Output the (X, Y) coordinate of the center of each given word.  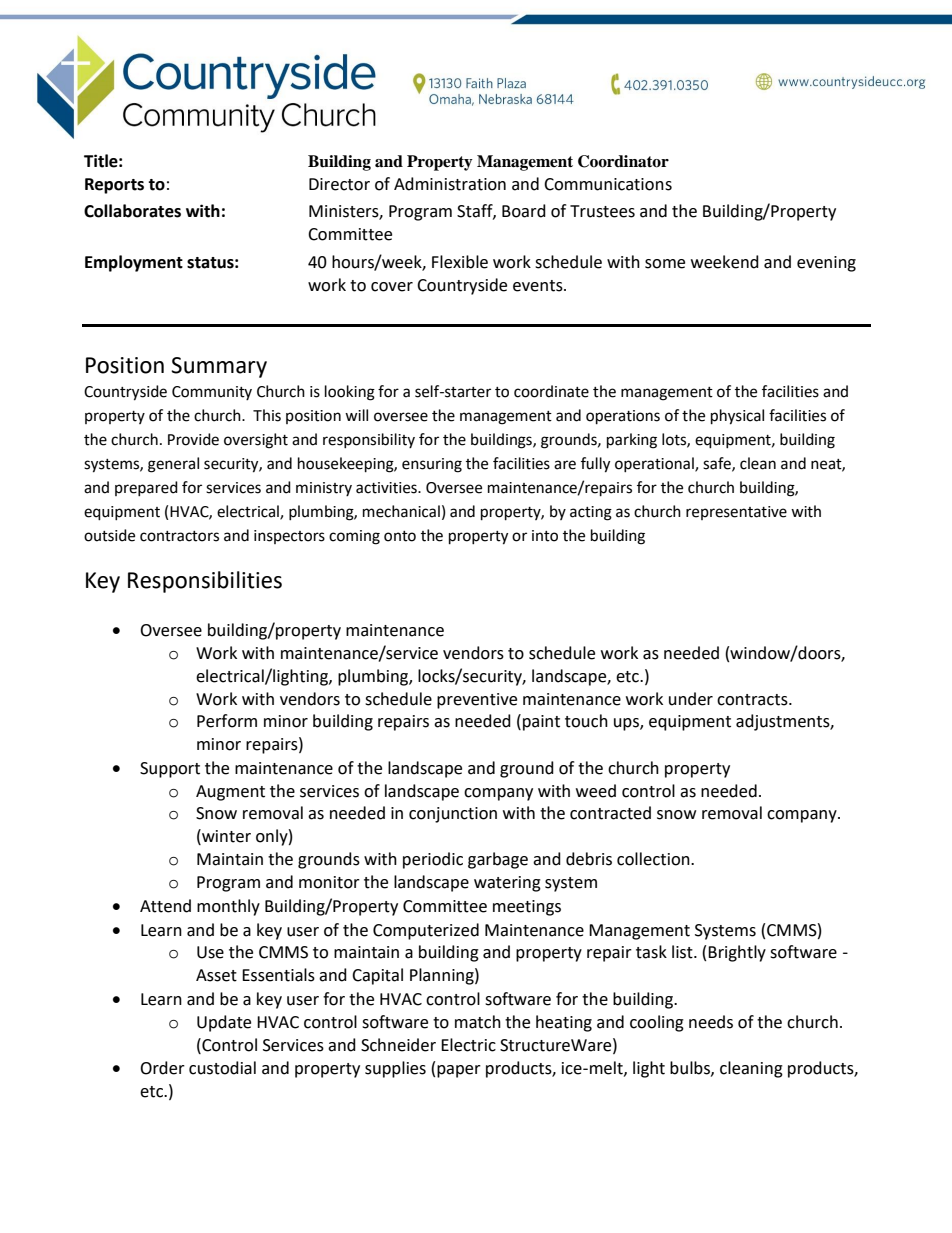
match (478, 1022)
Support (170, 770)
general (173, 465)
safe (718, 464)
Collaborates (132, 211)
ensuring (432, 465)
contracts (753, 700)
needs (711, 1022)
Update (224, 1023)
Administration (450, 184)
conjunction (453, 815)
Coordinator (623, 161)
